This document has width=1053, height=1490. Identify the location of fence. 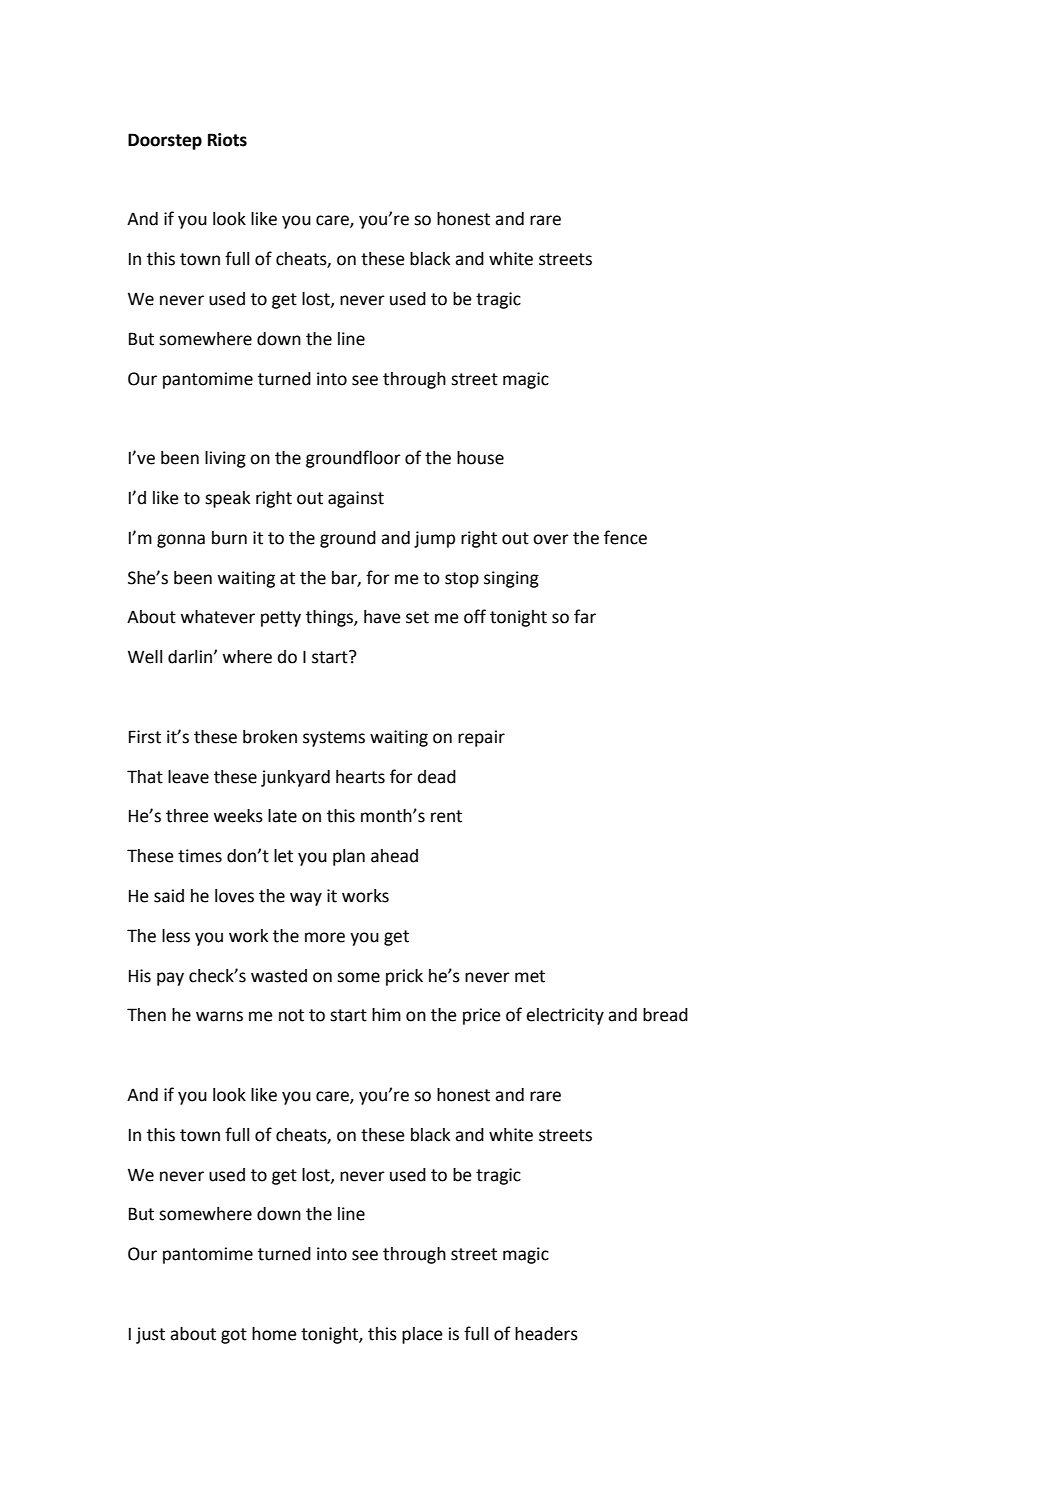
(625, 537).
